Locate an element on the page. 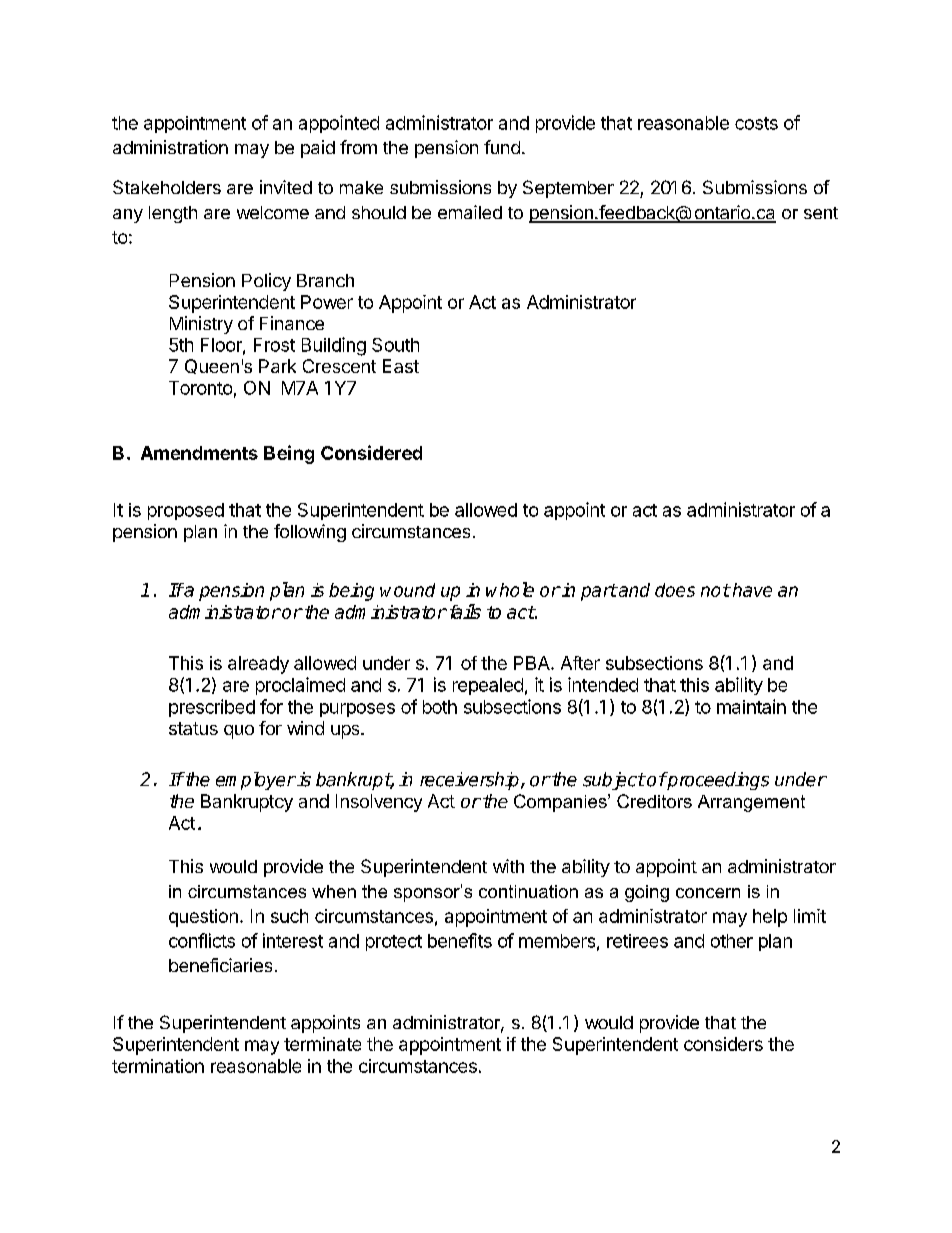  costs is located at coordinates (756, 123).
